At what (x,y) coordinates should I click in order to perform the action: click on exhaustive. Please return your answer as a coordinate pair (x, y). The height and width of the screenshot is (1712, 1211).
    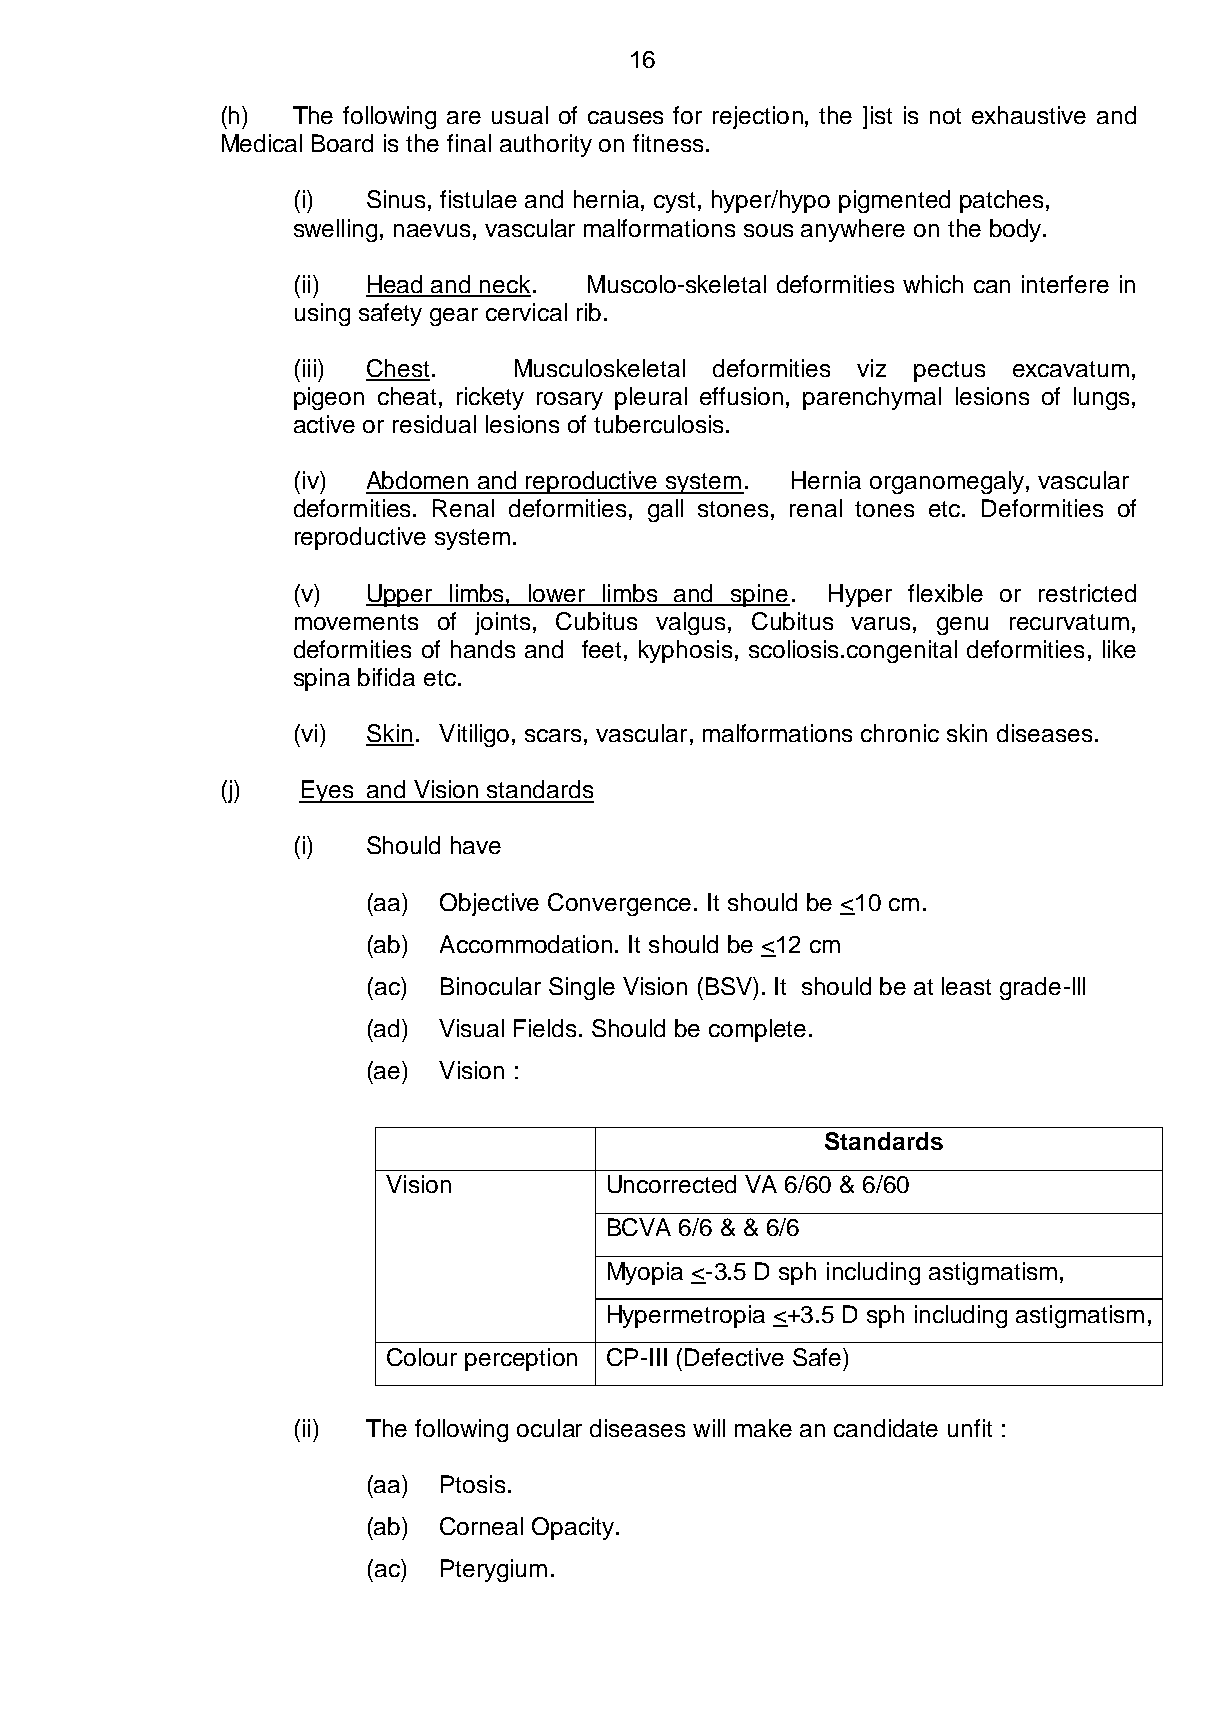
    Looking at the image, I should click on (1029, 115).
